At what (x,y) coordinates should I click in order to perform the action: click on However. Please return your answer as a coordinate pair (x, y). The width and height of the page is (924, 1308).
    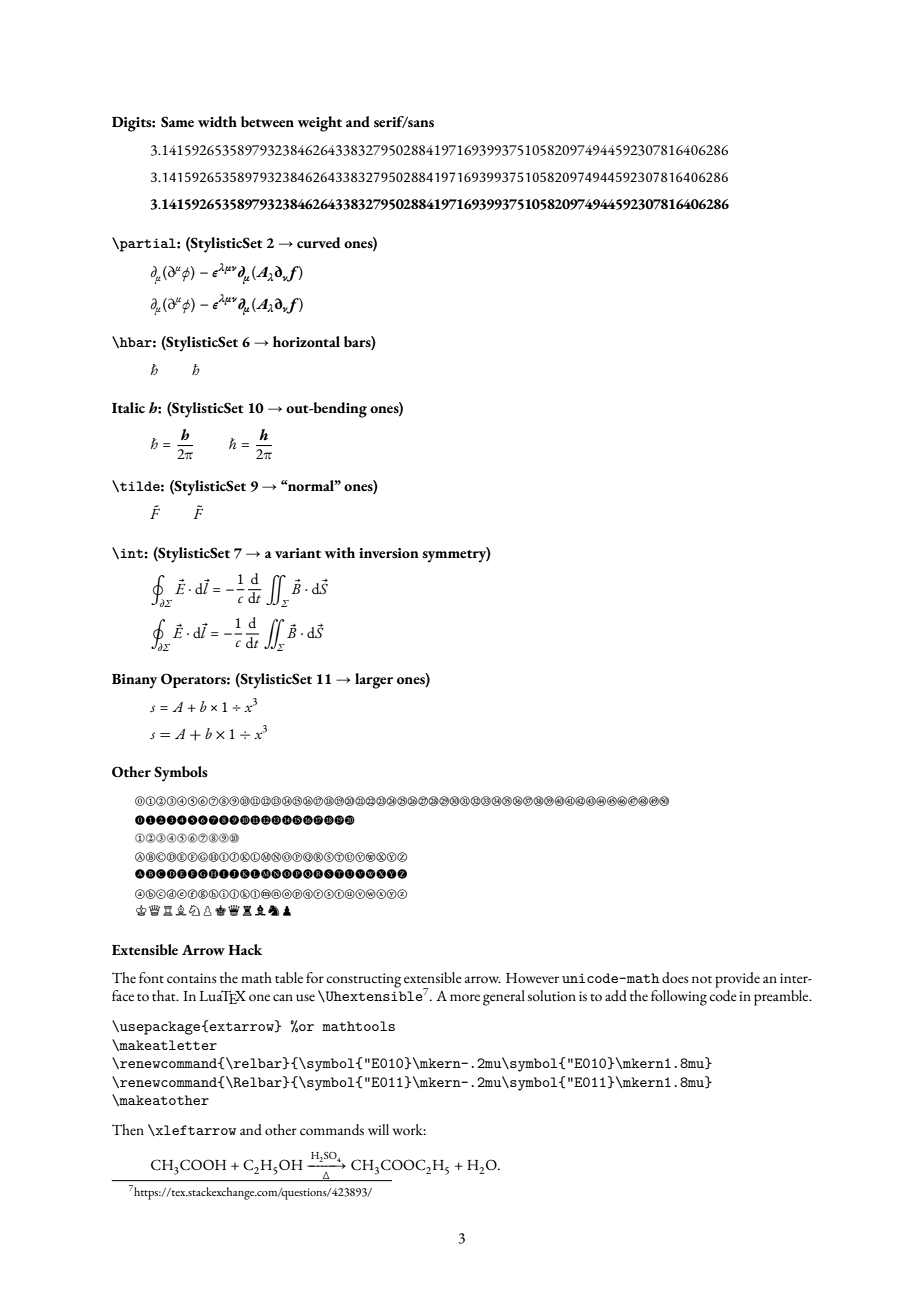
    Looking at the image, I should click on (532, 978).
